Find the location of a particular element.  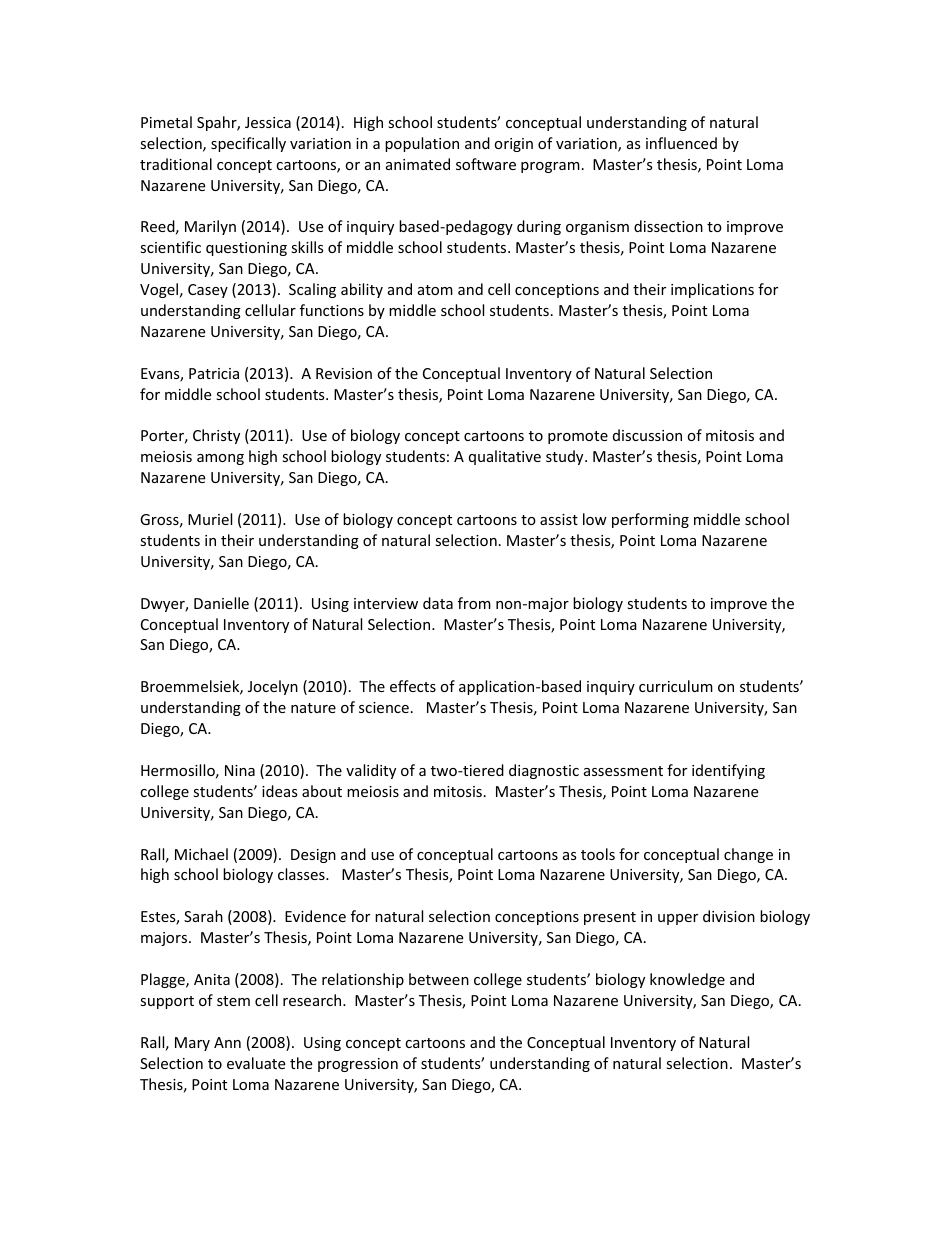

influenced is located at coordinates (681, 143).
